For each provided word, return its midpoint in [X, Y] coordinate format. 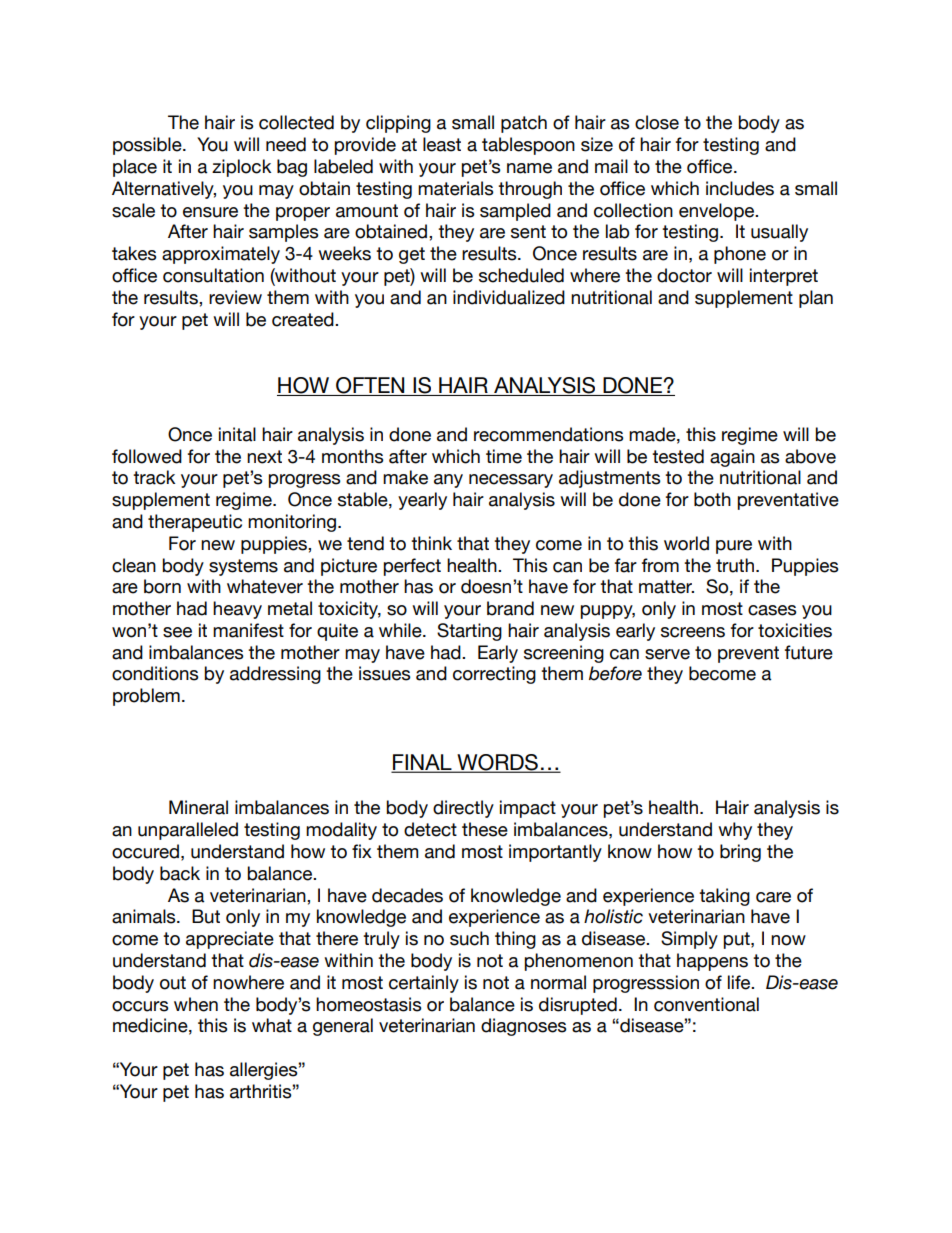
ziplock [241, 168]
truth [735, 565]
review [235, 297]
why [735, 831]
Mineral [198, 807]
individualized [509, 297]
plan [816, 299]
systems [243, 567]
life [740, 982]
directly [463, 809]
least [442, 144]
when [196, 1004]
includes [740, 188]
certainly [424, 984]
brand [510, 608]
